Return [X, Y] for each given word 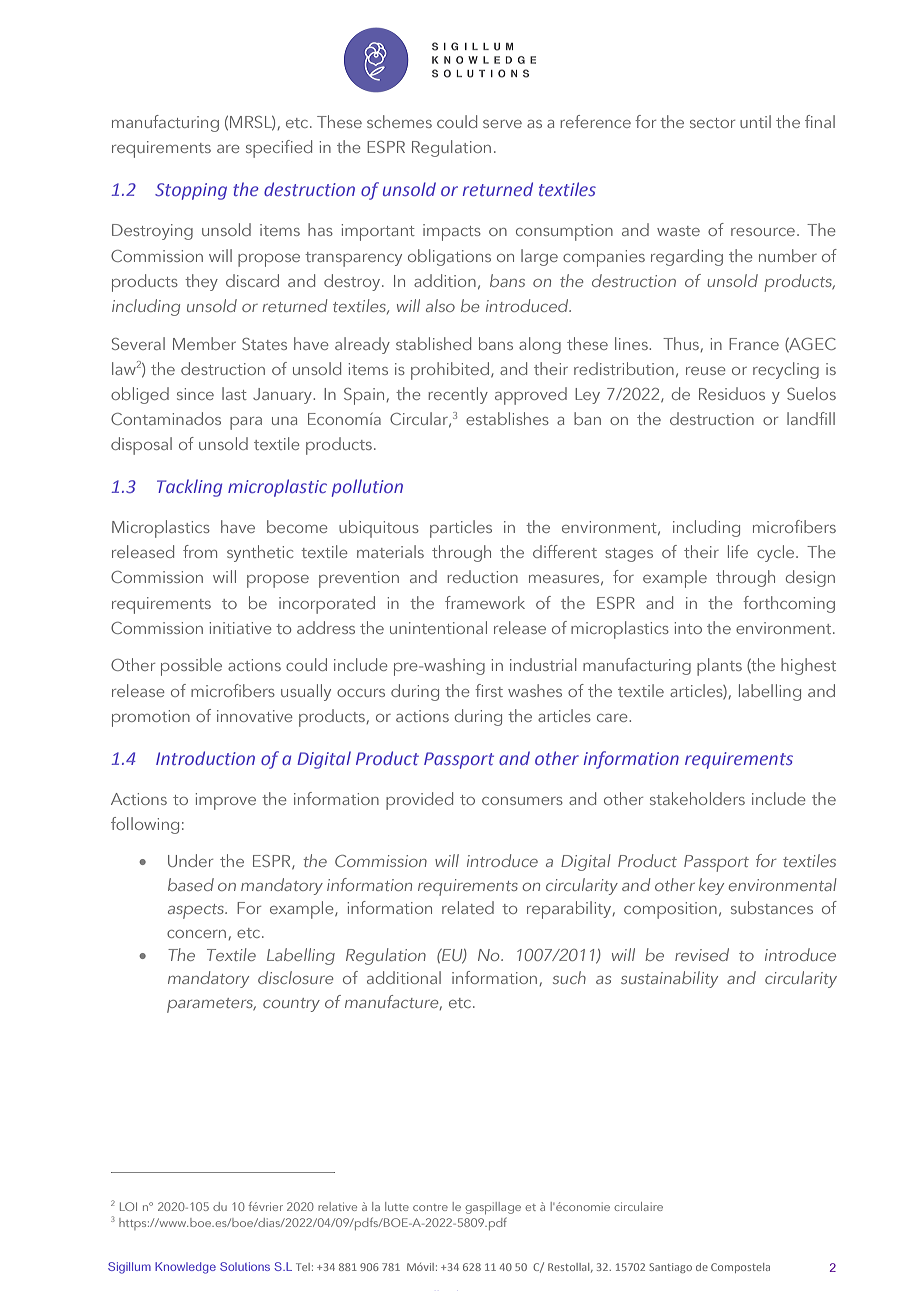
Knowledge [185, 1268]
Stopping [191, 191]
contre [430, 1207]
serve [502, 124]
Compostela [740, 1268]
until [755, 121]
